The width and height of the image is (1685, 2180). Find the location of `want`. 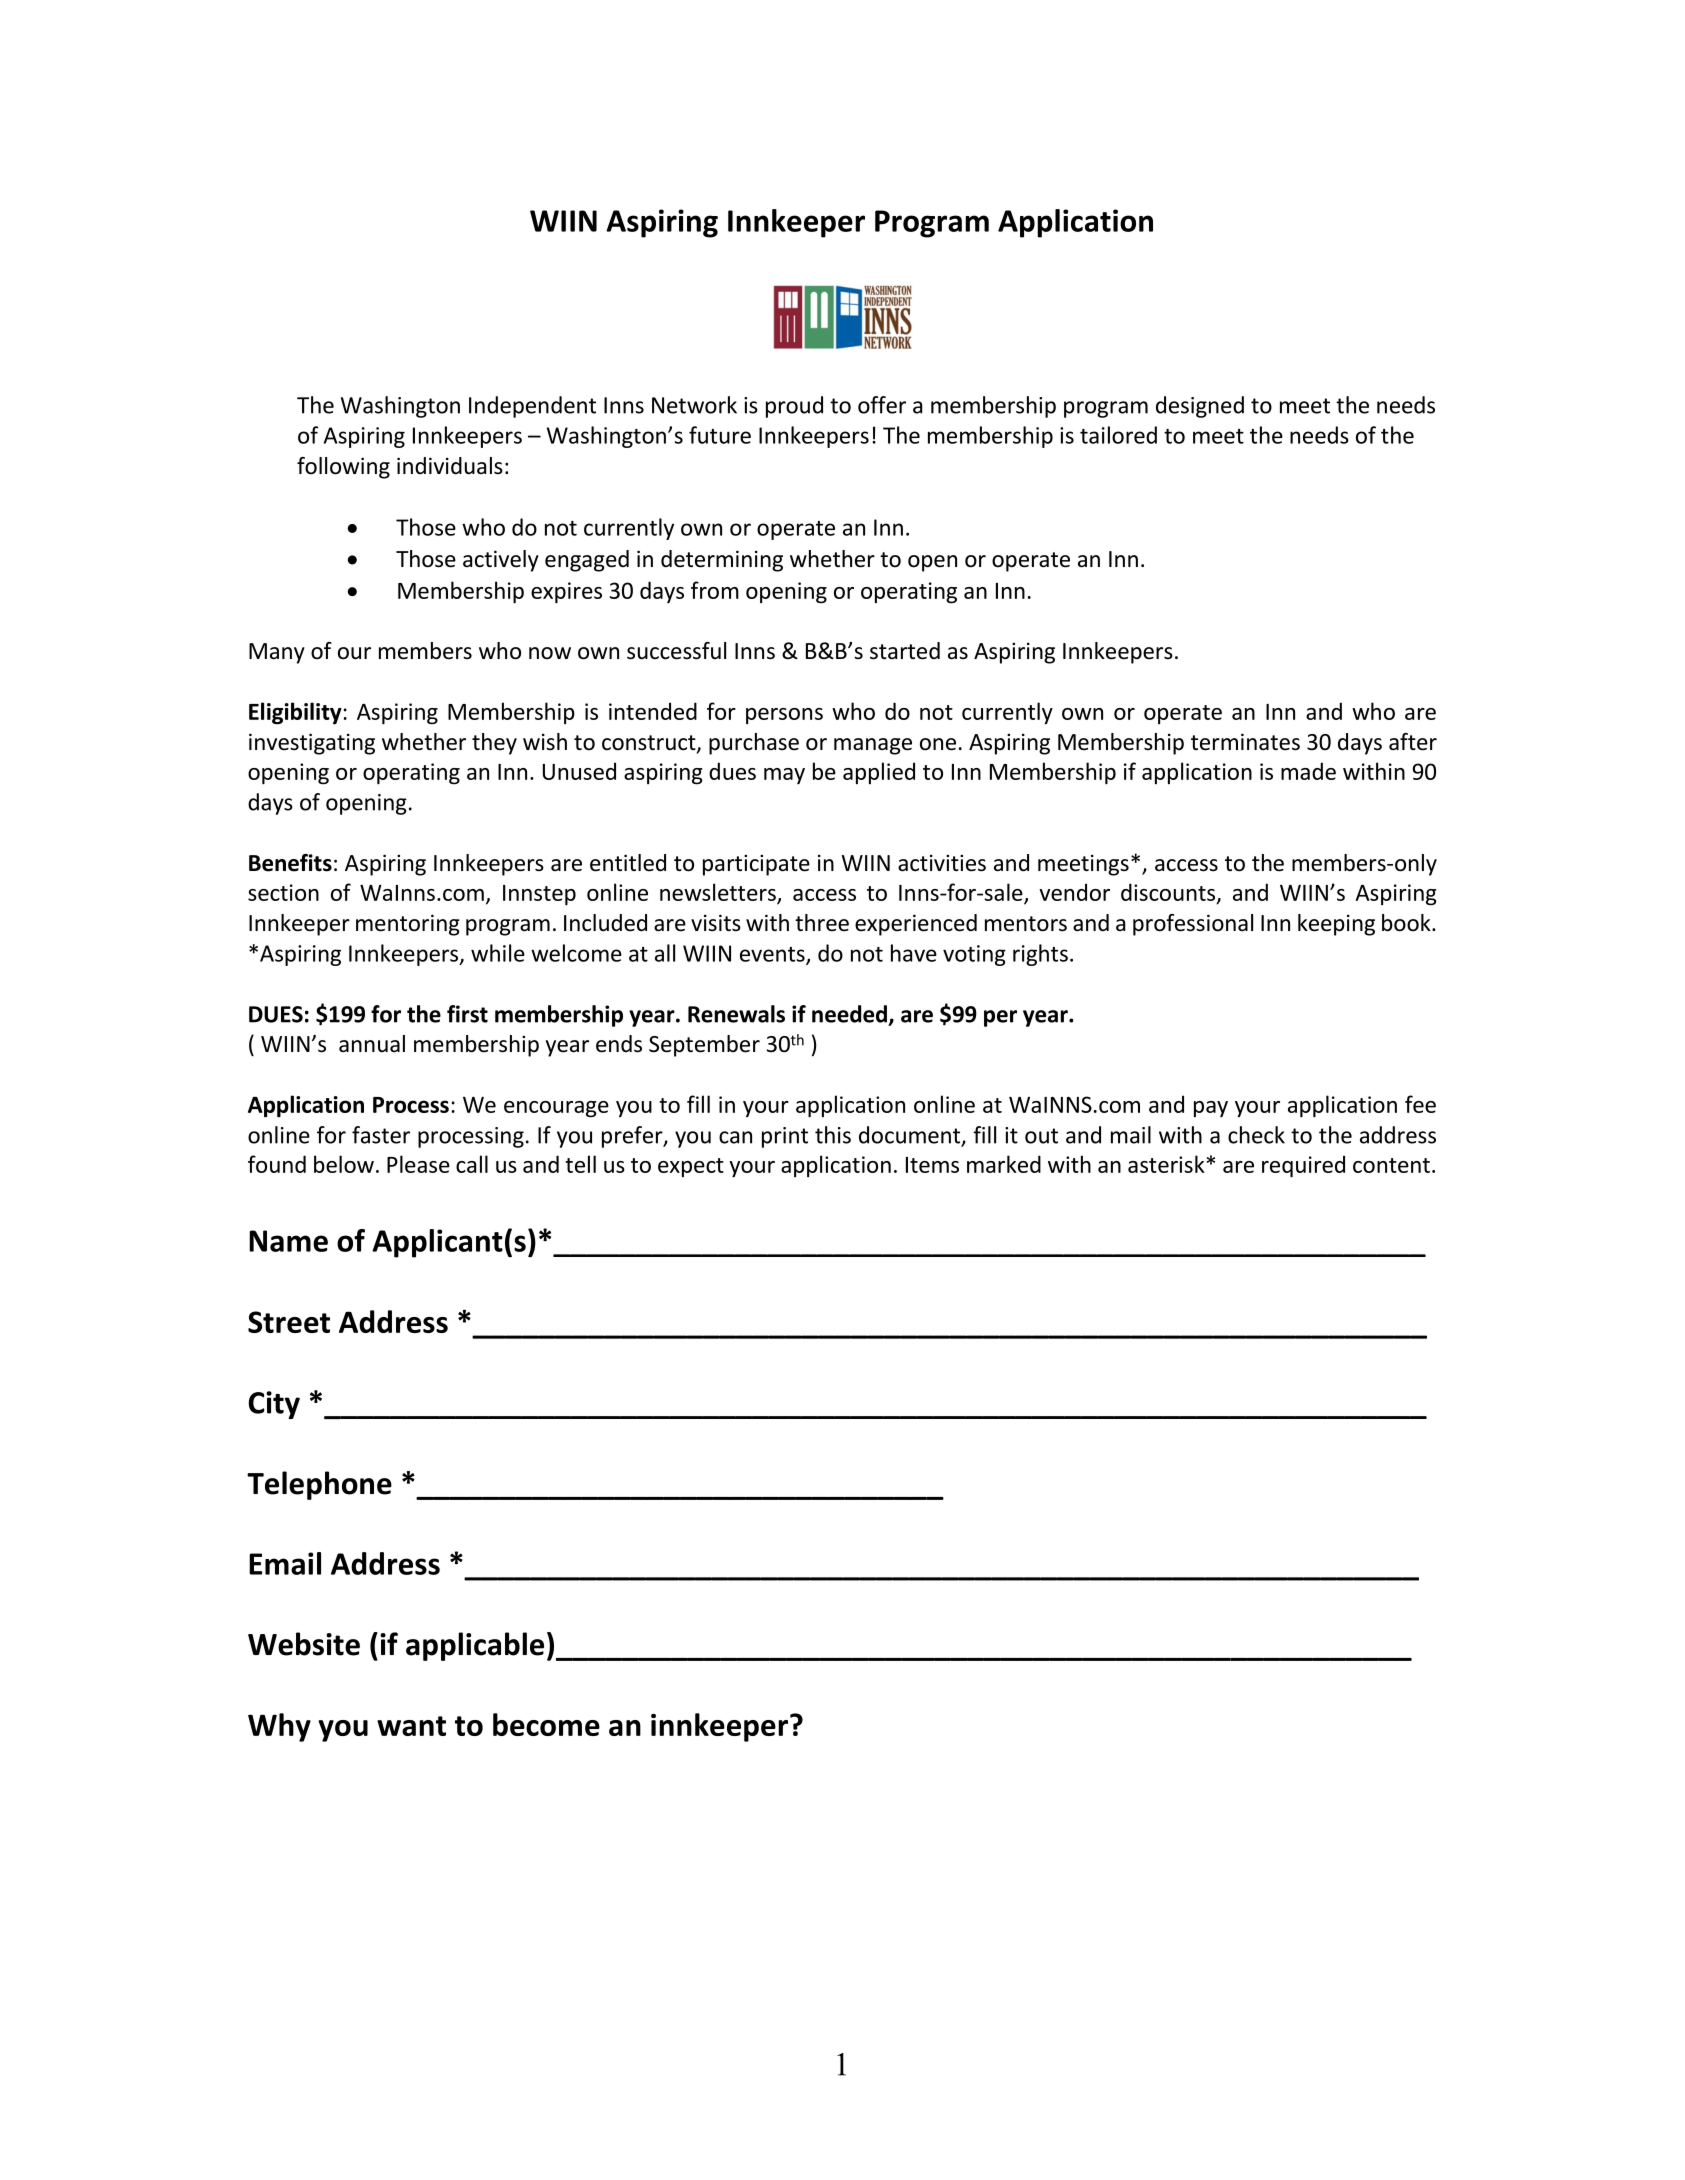

want is located at coordinates (411, 1726).
